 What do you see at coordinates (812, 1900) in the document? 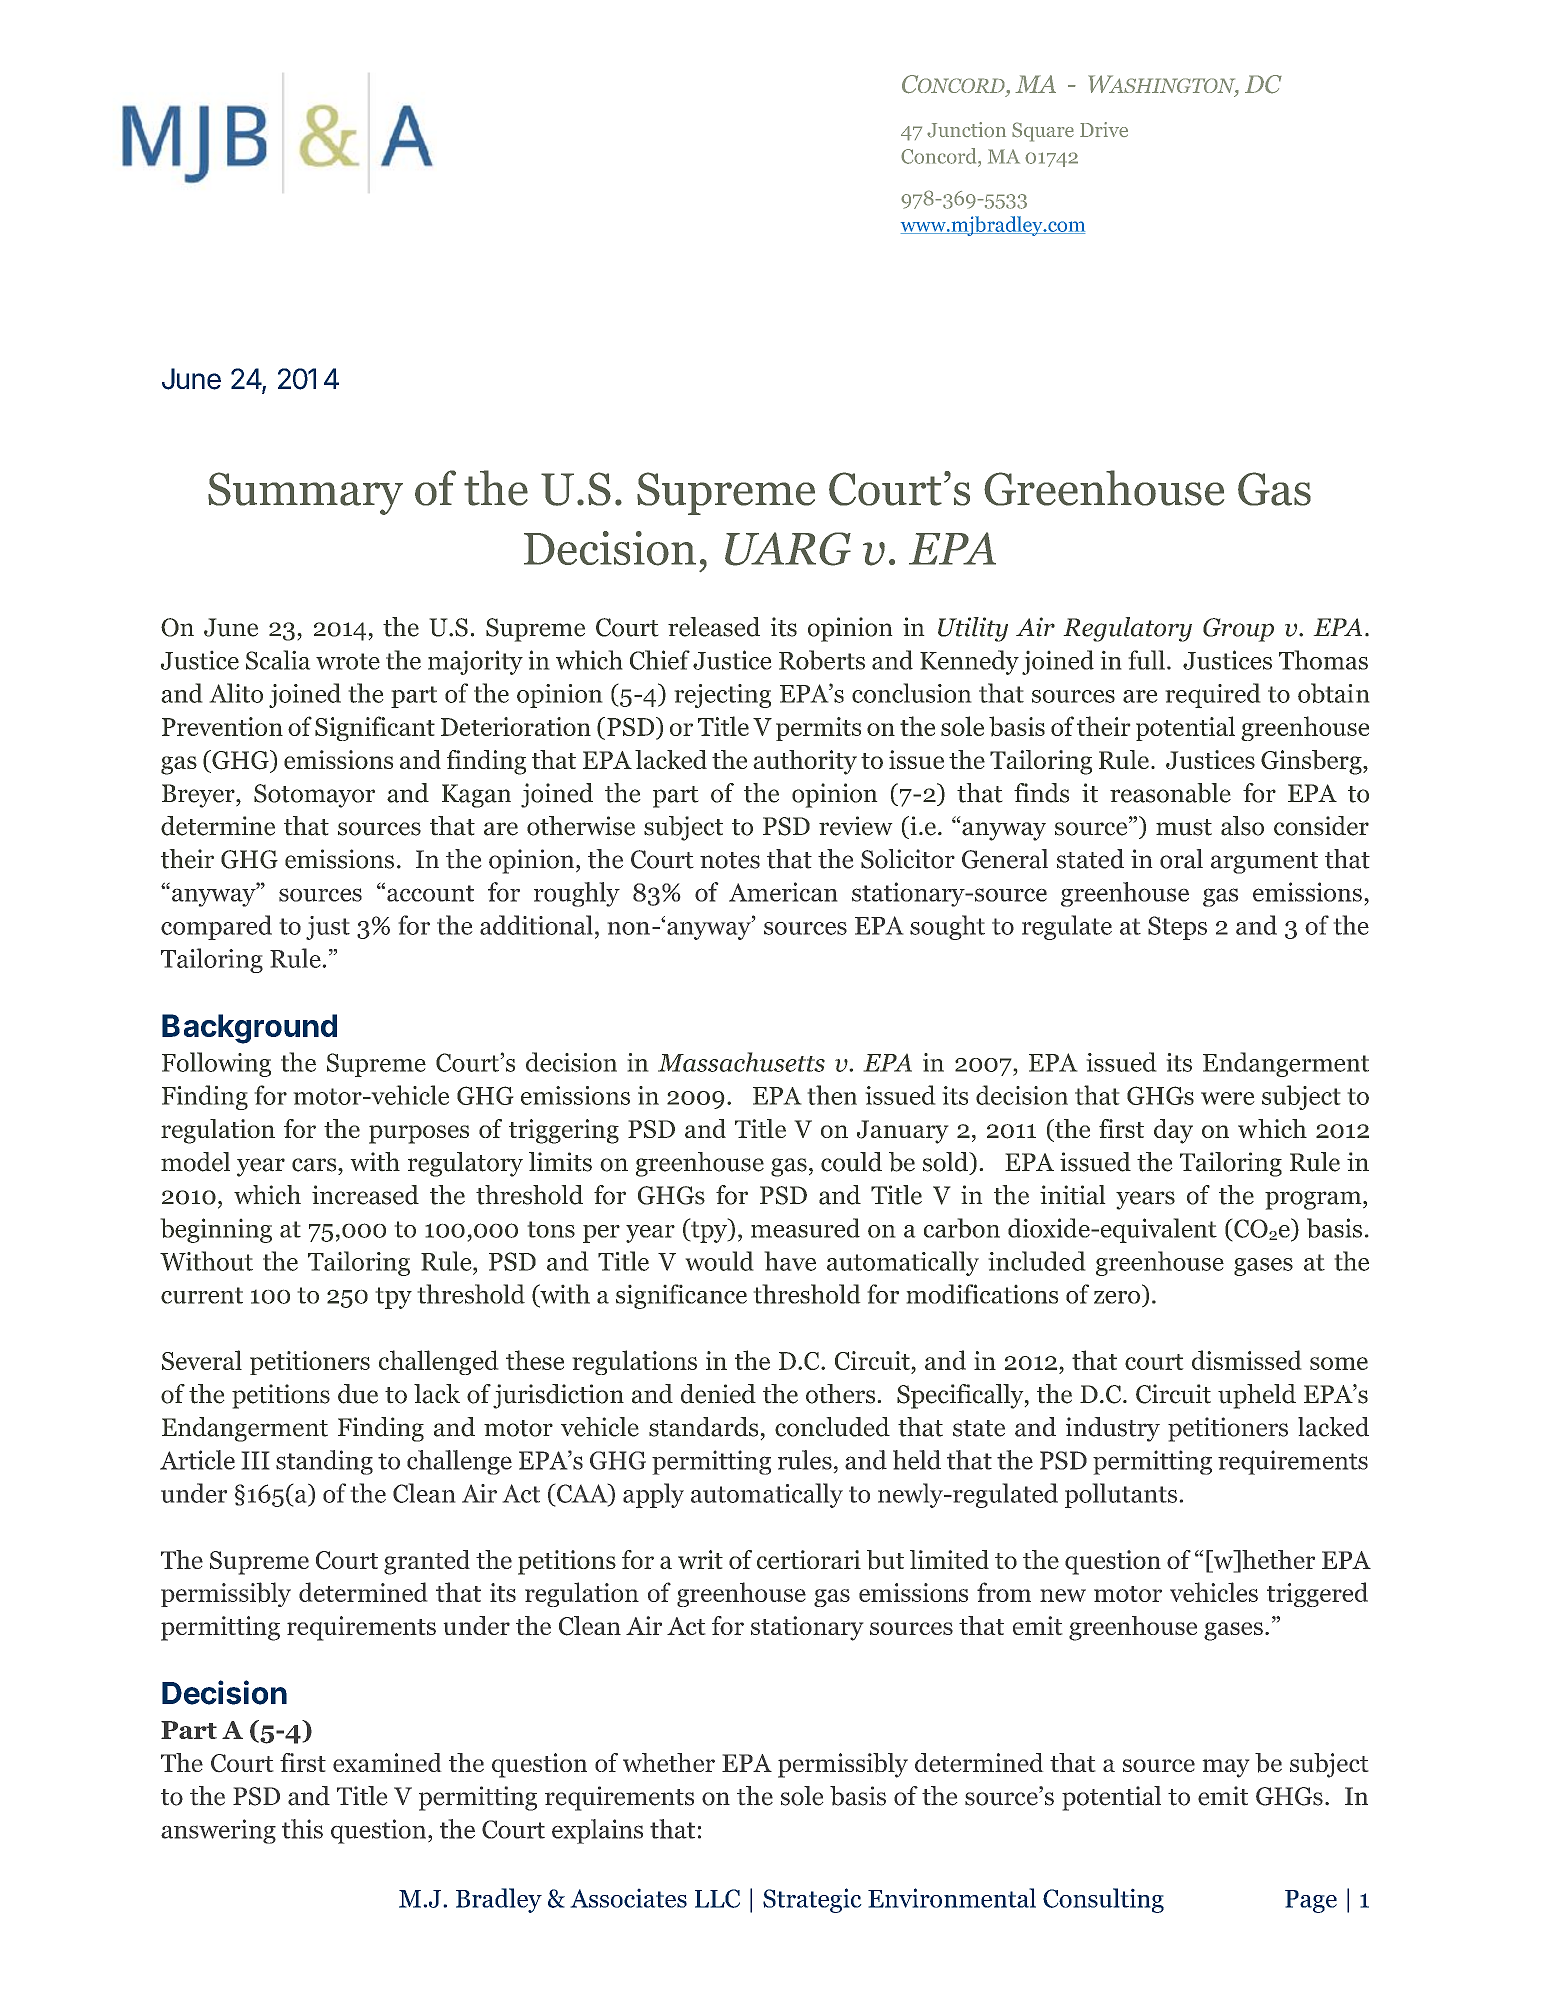
I see `Strategic` at bounding box center [812, 1900].
